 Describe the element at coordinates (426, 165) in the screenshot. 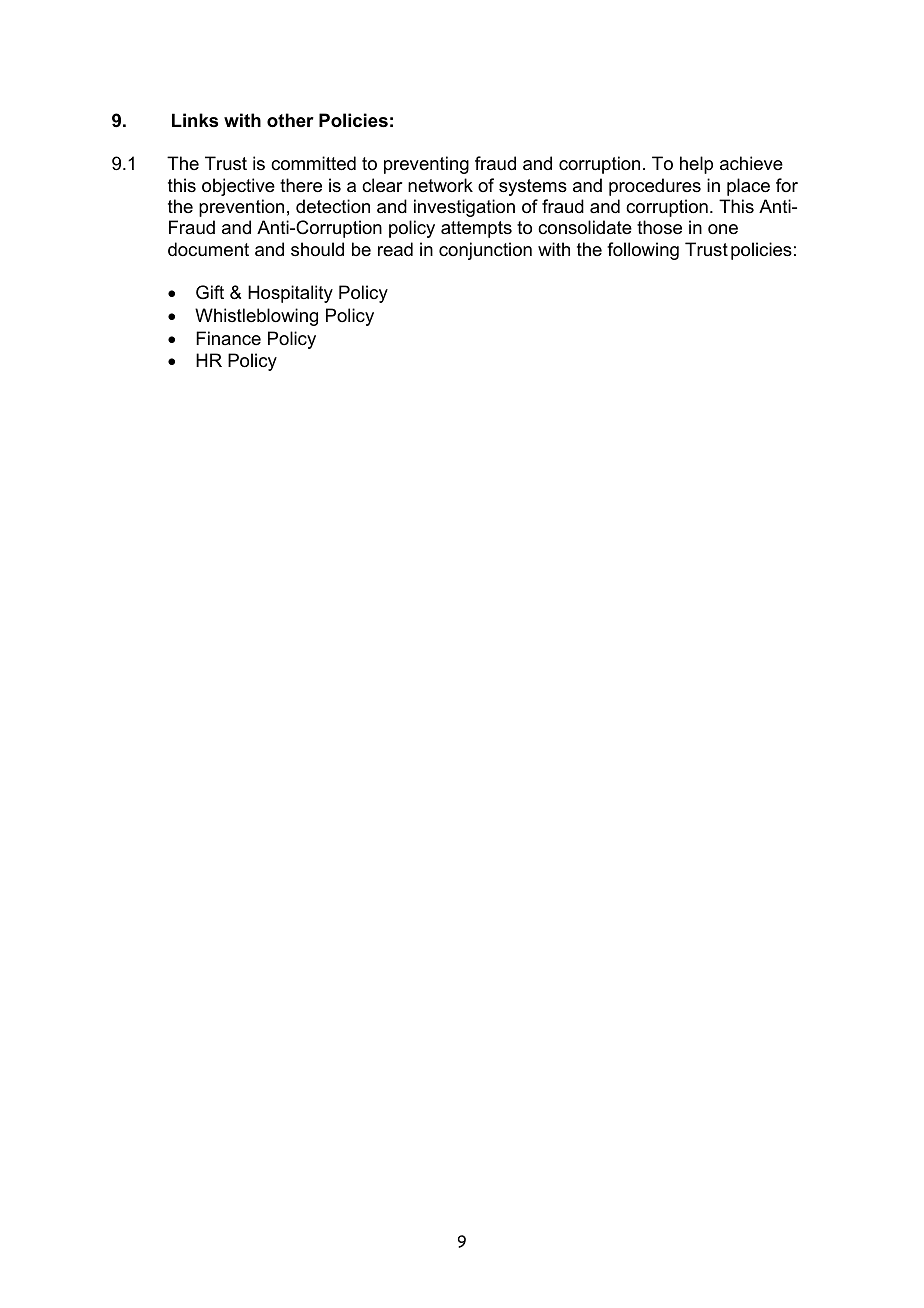

I see `preventing` at that location.
